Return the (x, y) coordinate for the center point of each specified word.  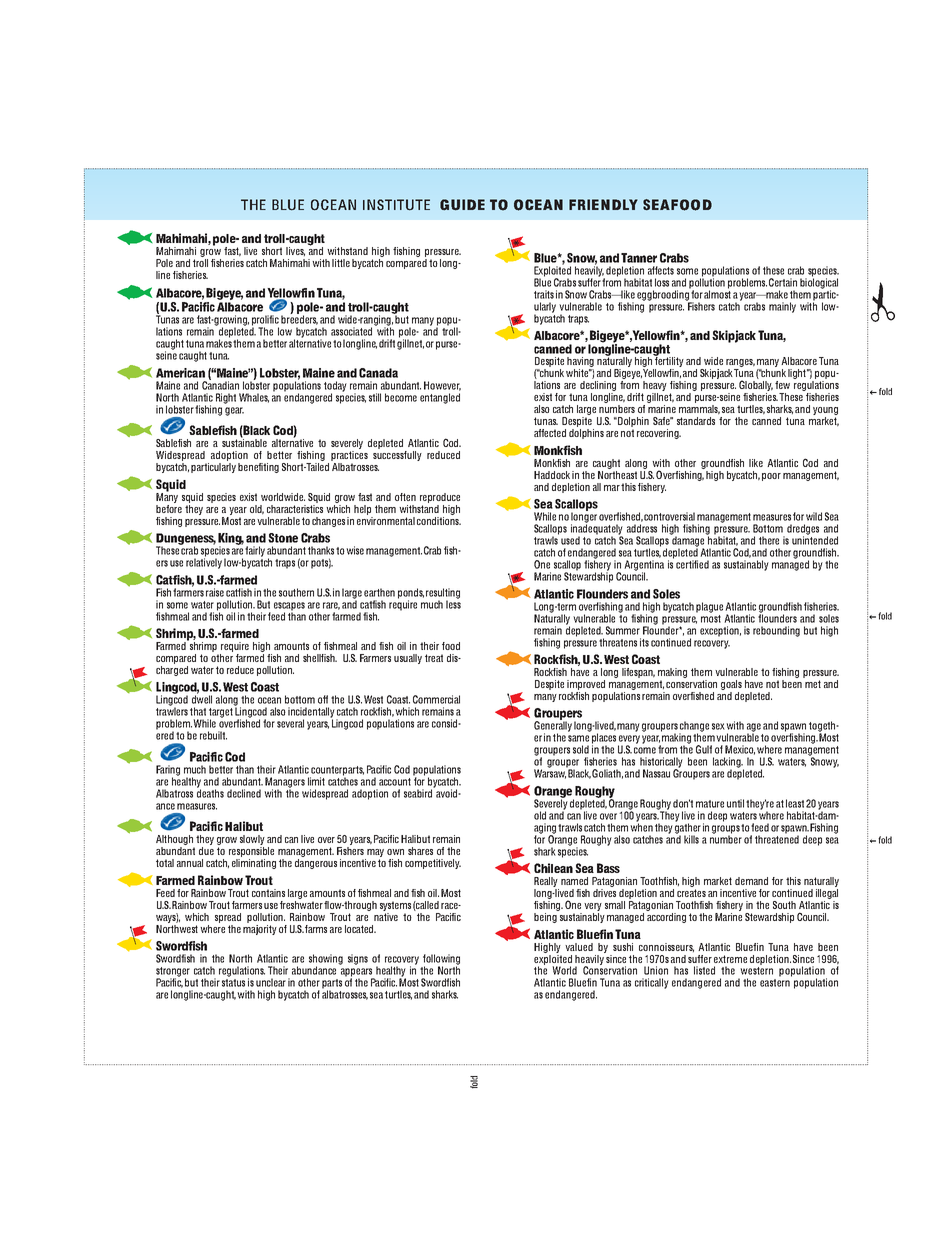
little (341, 263)
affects (661, 270)
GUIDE (462, 204)
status (233, 981)
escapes (289, 607)
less (453, 603)
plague (709, 607)
